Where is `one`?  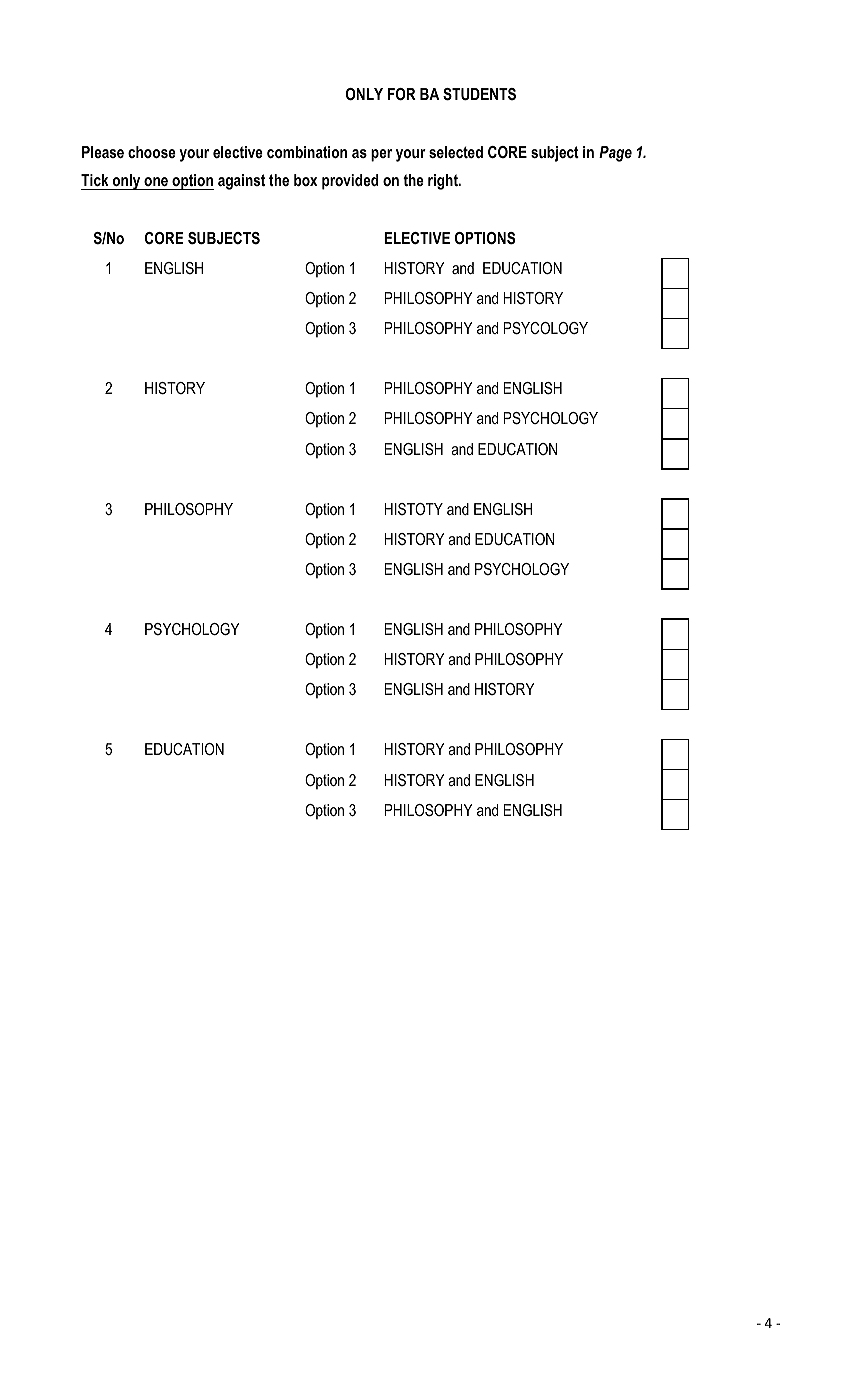
one is located at coordinates (156, 183).
